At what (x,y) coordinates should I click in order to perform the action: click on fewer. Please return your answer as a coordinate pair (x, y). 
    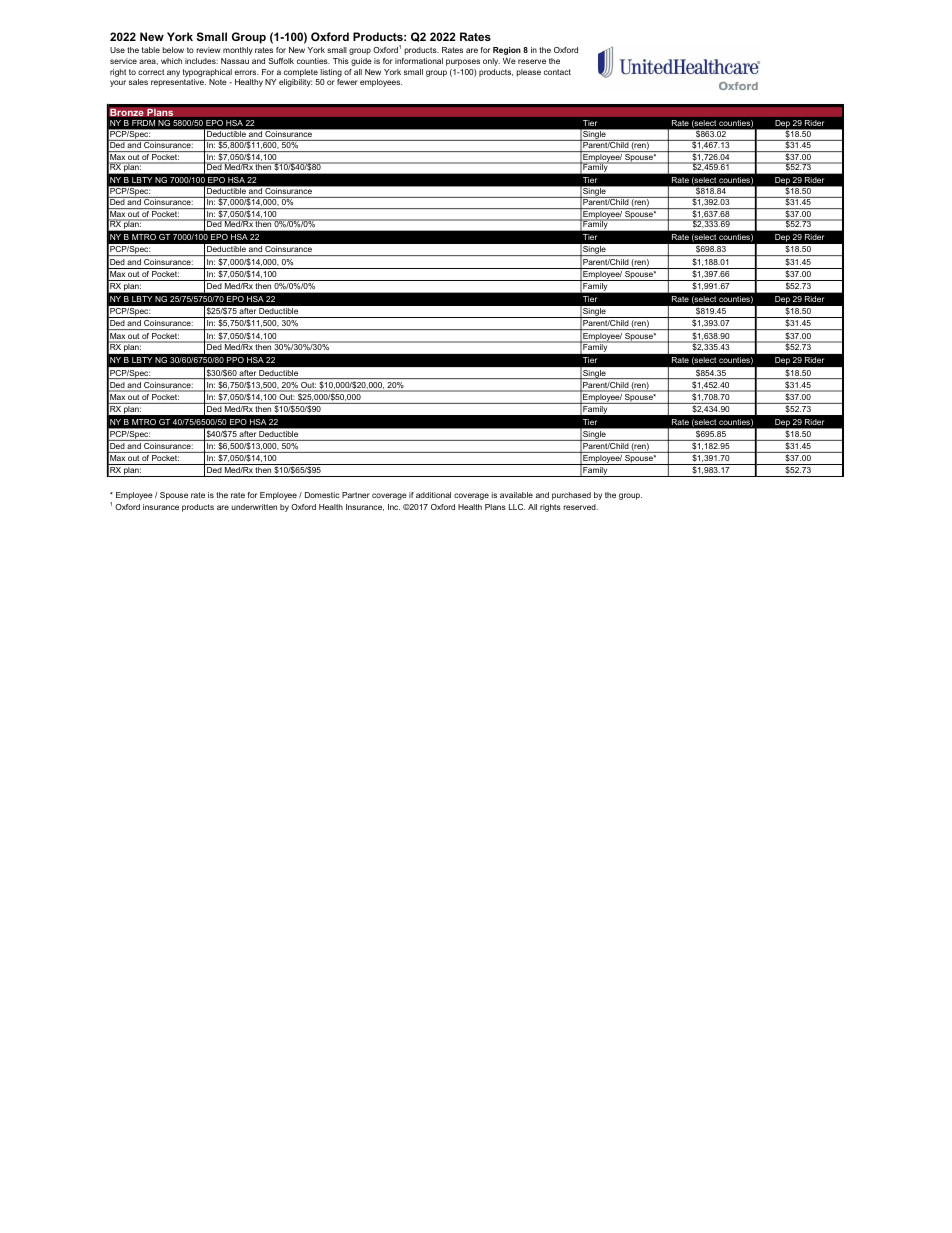
    Looking at the image, I should click on (347, 82).
